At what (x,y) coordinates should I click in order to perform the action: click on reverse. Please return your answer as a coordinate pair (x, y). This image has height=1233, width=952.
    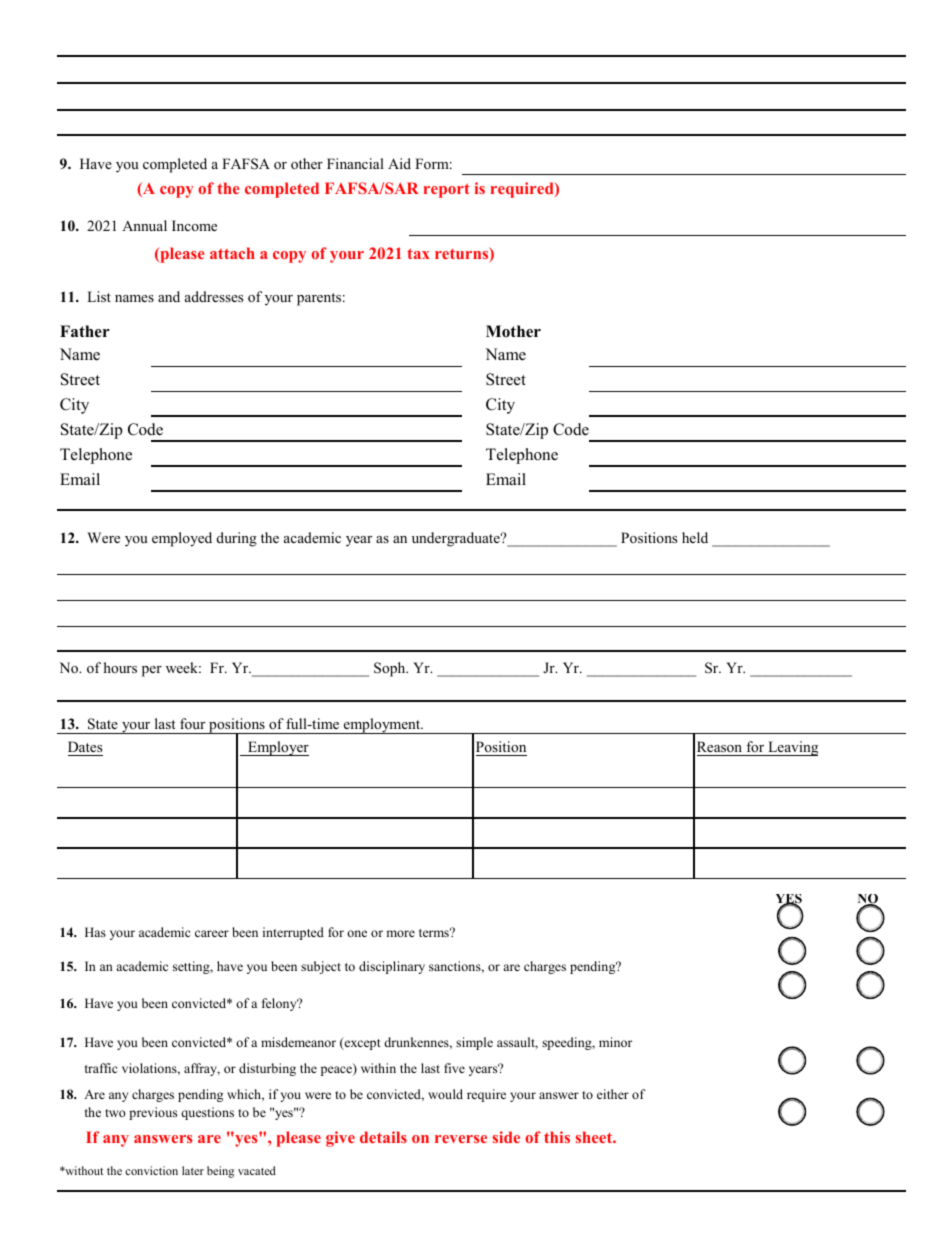
    Looking at the image, I should click on (461, 1139).
